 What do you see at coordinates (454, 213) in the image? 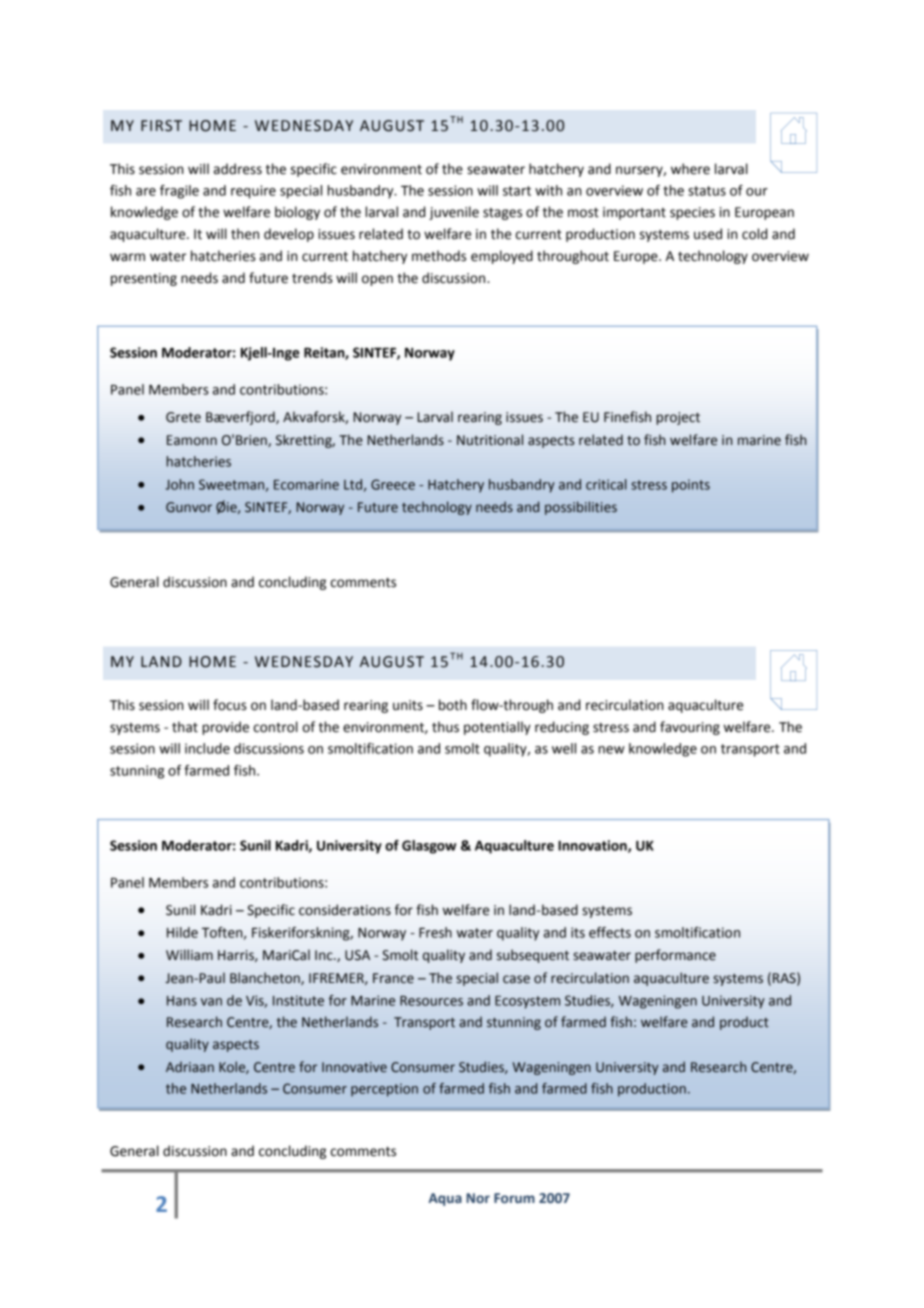
I see `juvenile` at bounding box center [454, 213].
